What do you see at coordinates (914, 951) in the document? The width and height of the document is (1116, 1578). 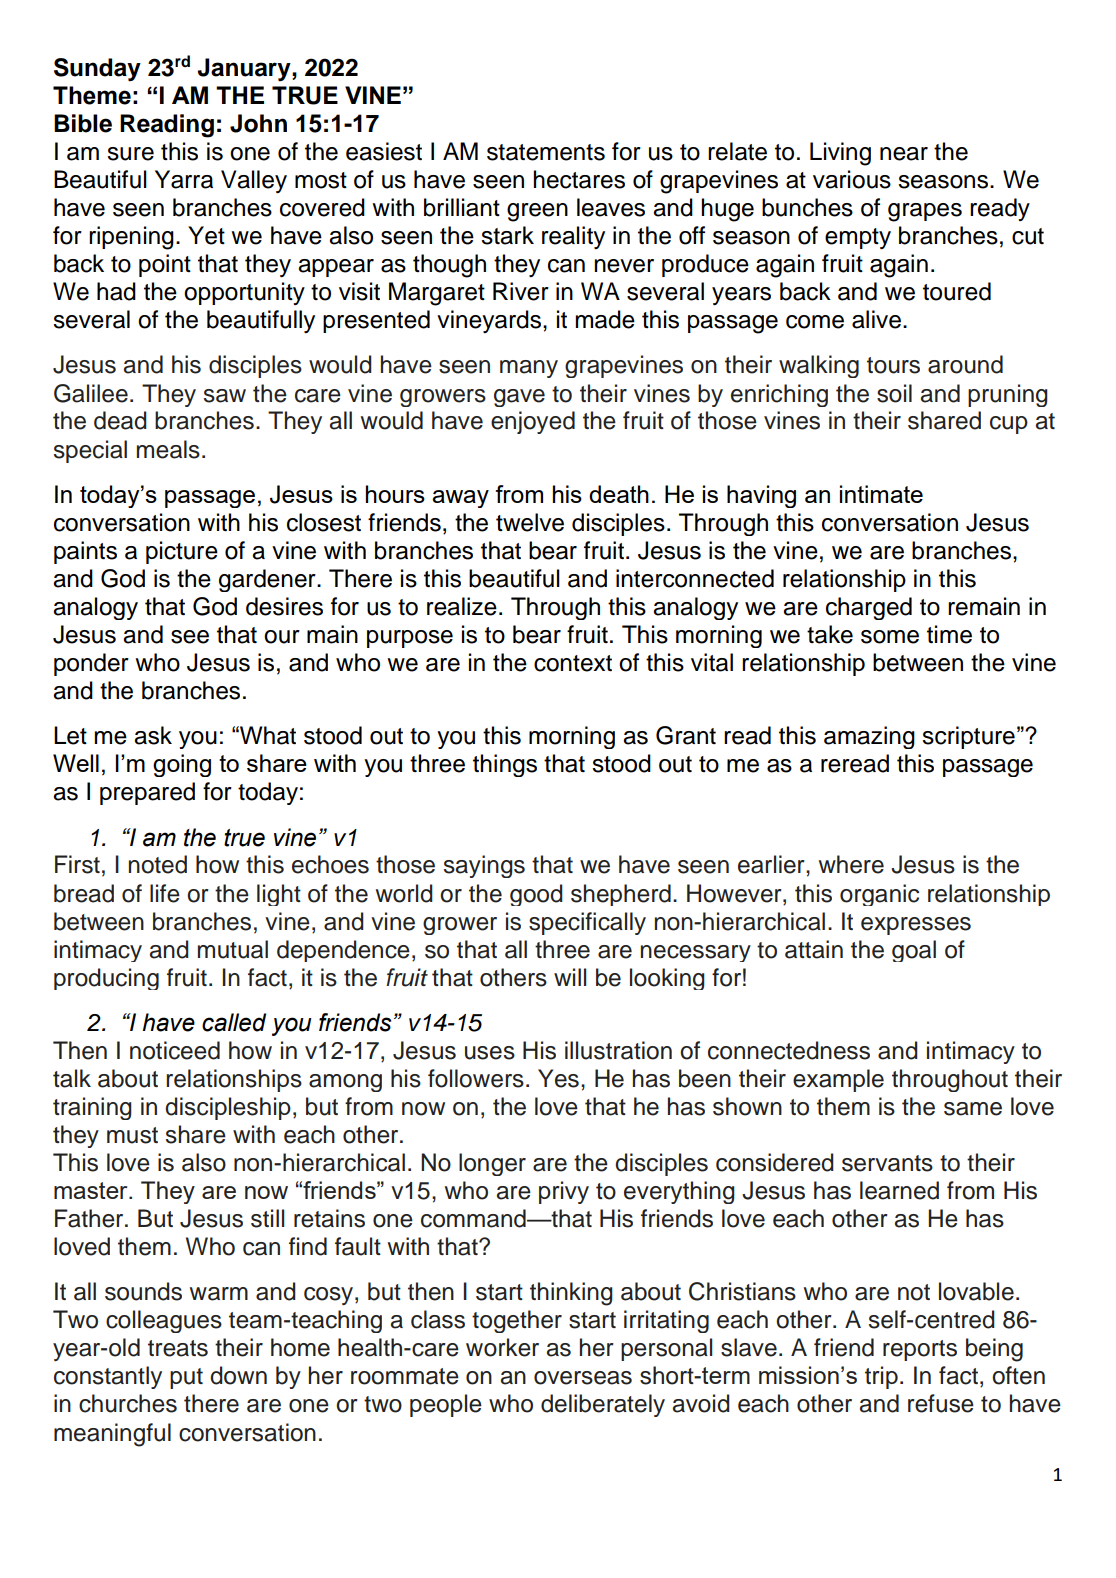 I see `goal` at bounding box center [914, 951].
